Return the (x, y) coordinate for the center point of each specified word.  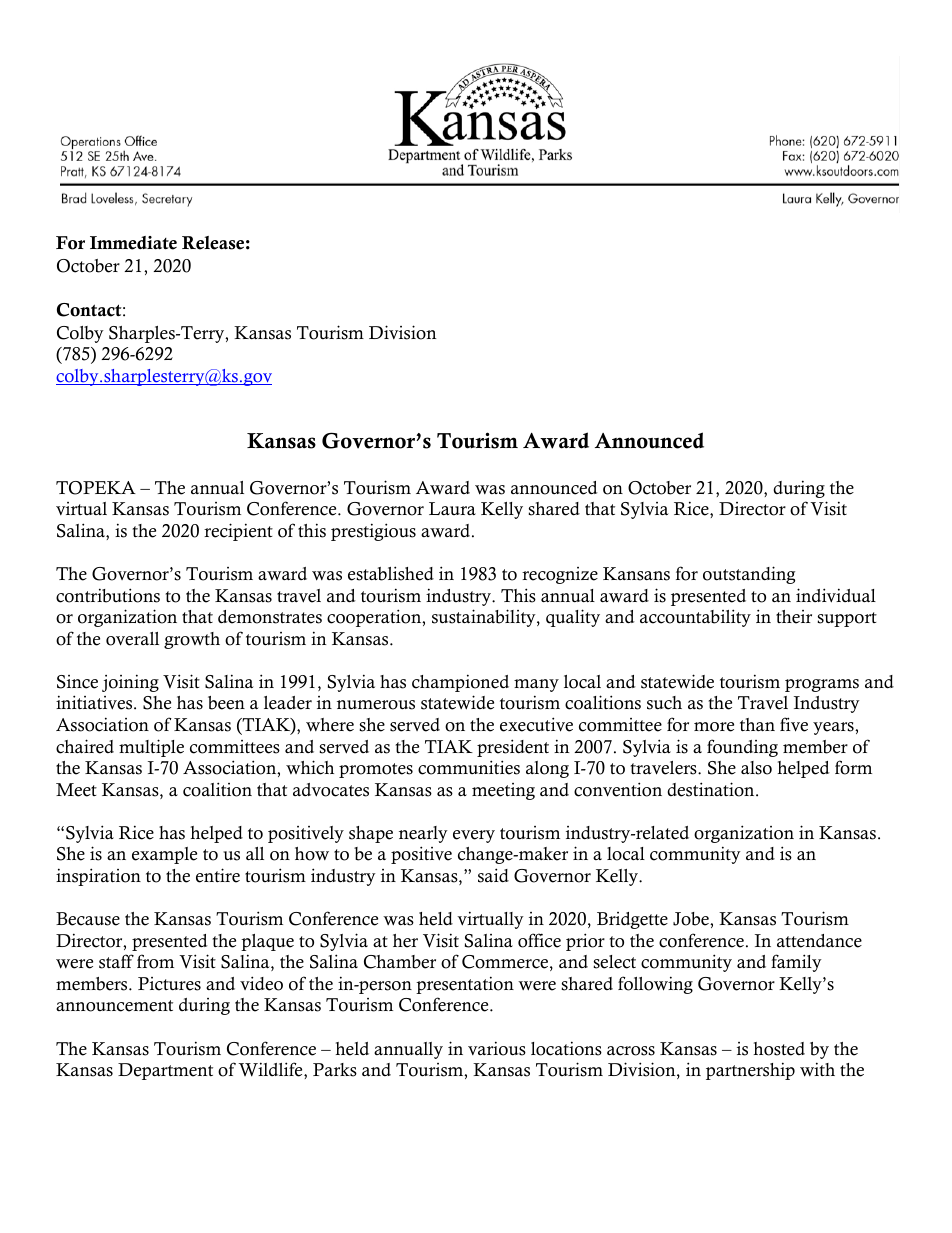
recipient (238, 532)
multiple (151, 748)
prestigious (373, 532)
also (756, 768)
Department (165, 1071)
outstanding (749, 575)
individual (836, 595)
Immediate (133, 243)
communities (469, 767)
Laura (452, 508)
